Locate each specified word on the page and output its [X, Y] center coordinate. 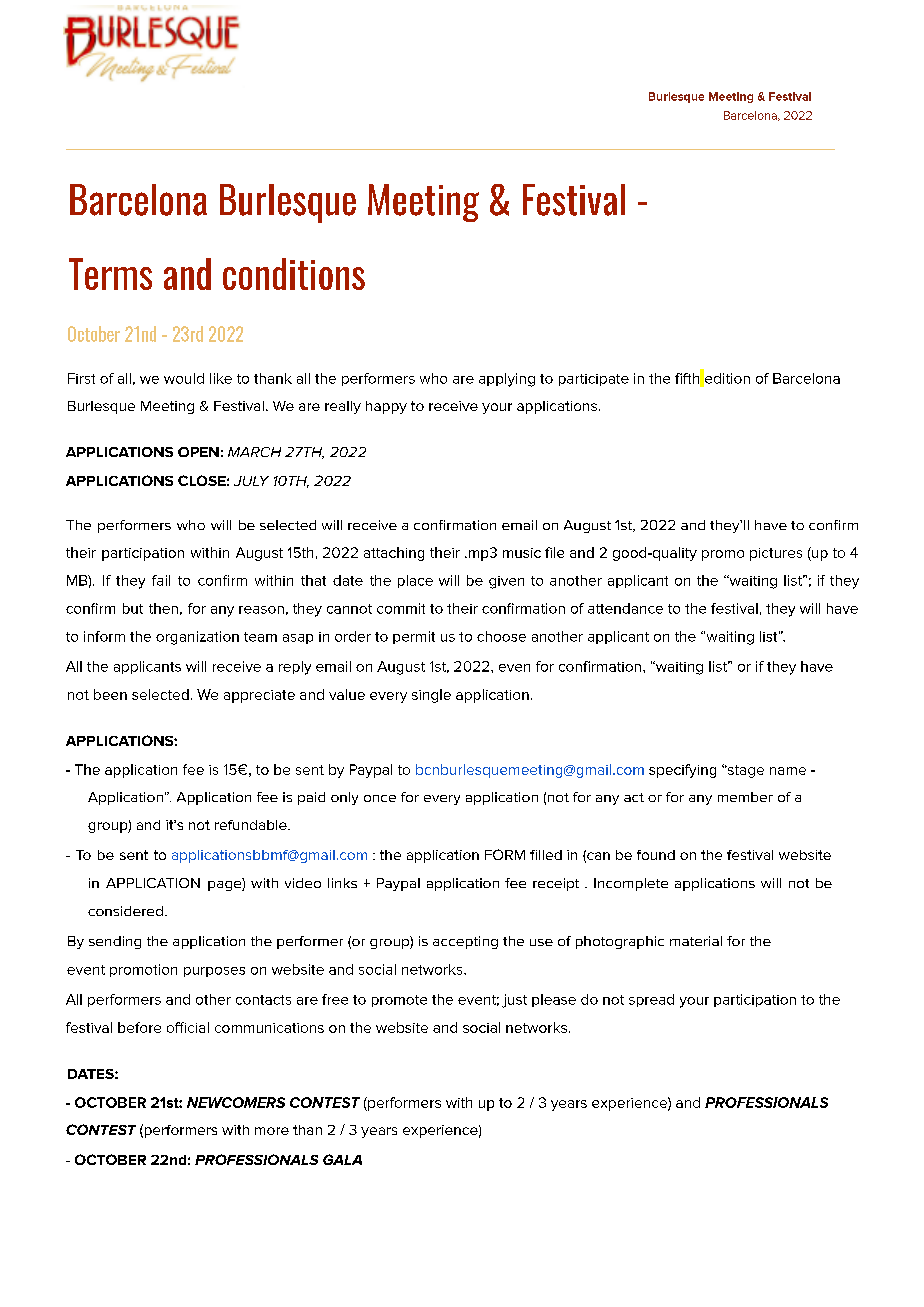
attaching [394, 554]
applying [507, 380]
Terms [110, 274]
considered [125, 911]
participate [594, 380]
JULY [251, 481]
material [696, 941]
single [431, 696]
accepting [465, 942]
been [110, 694]
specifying [682, 771]
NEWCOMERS [236, 1102]
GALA [342, 1159]
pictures [776, 554]
